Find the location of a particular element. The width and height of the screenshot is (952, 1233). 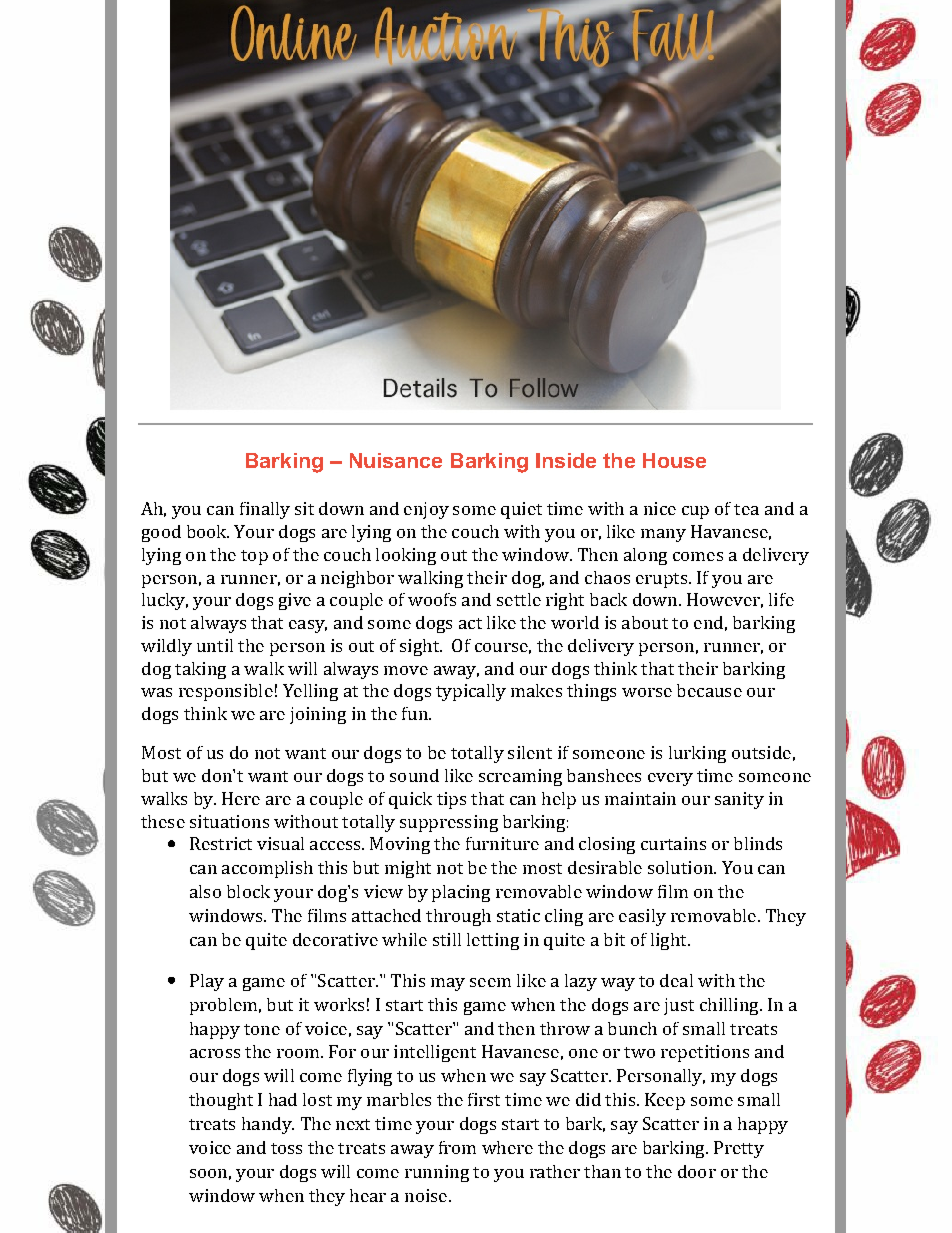

finally is located at coordinates (265, 510).
